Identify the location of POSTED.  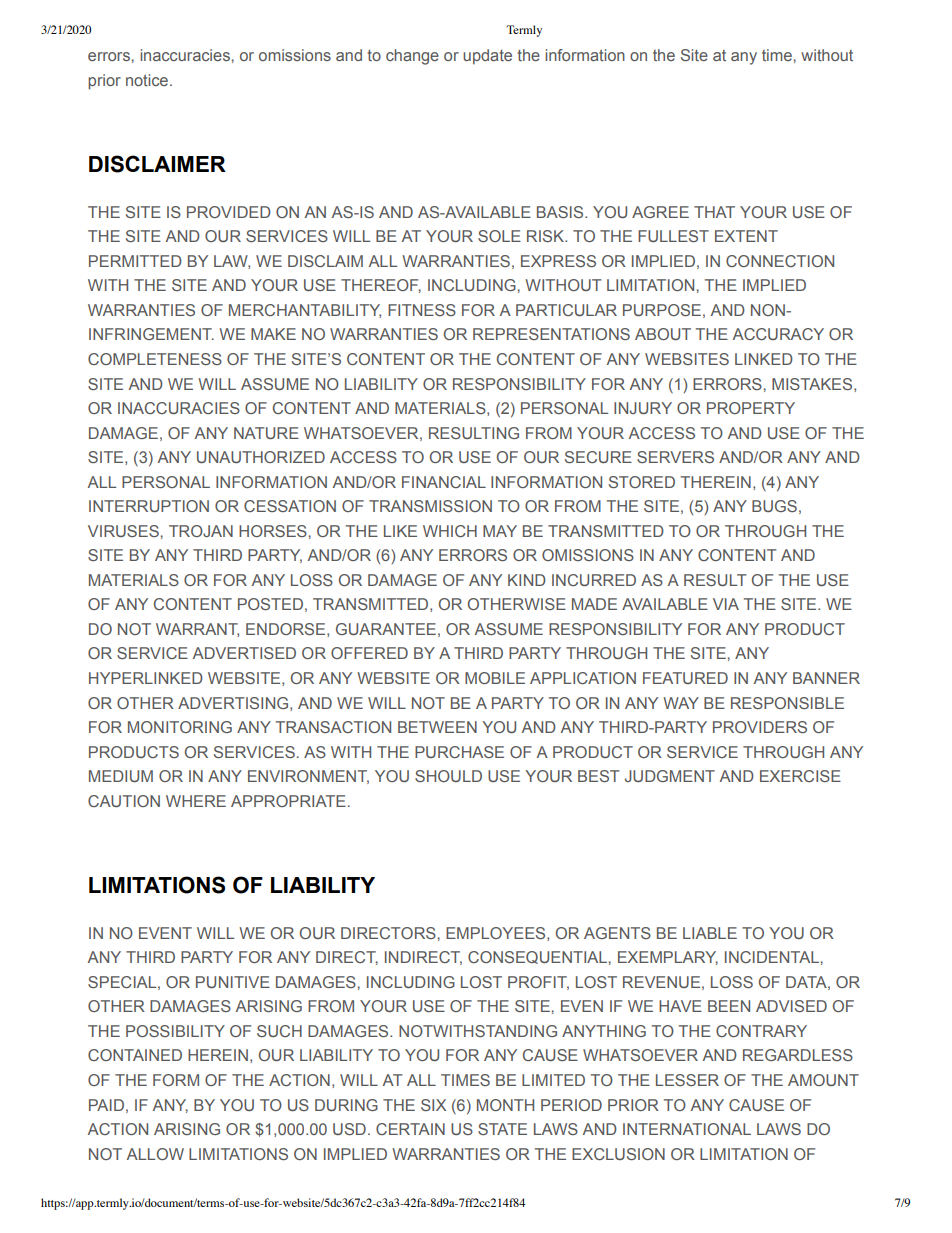
(270, 604).
